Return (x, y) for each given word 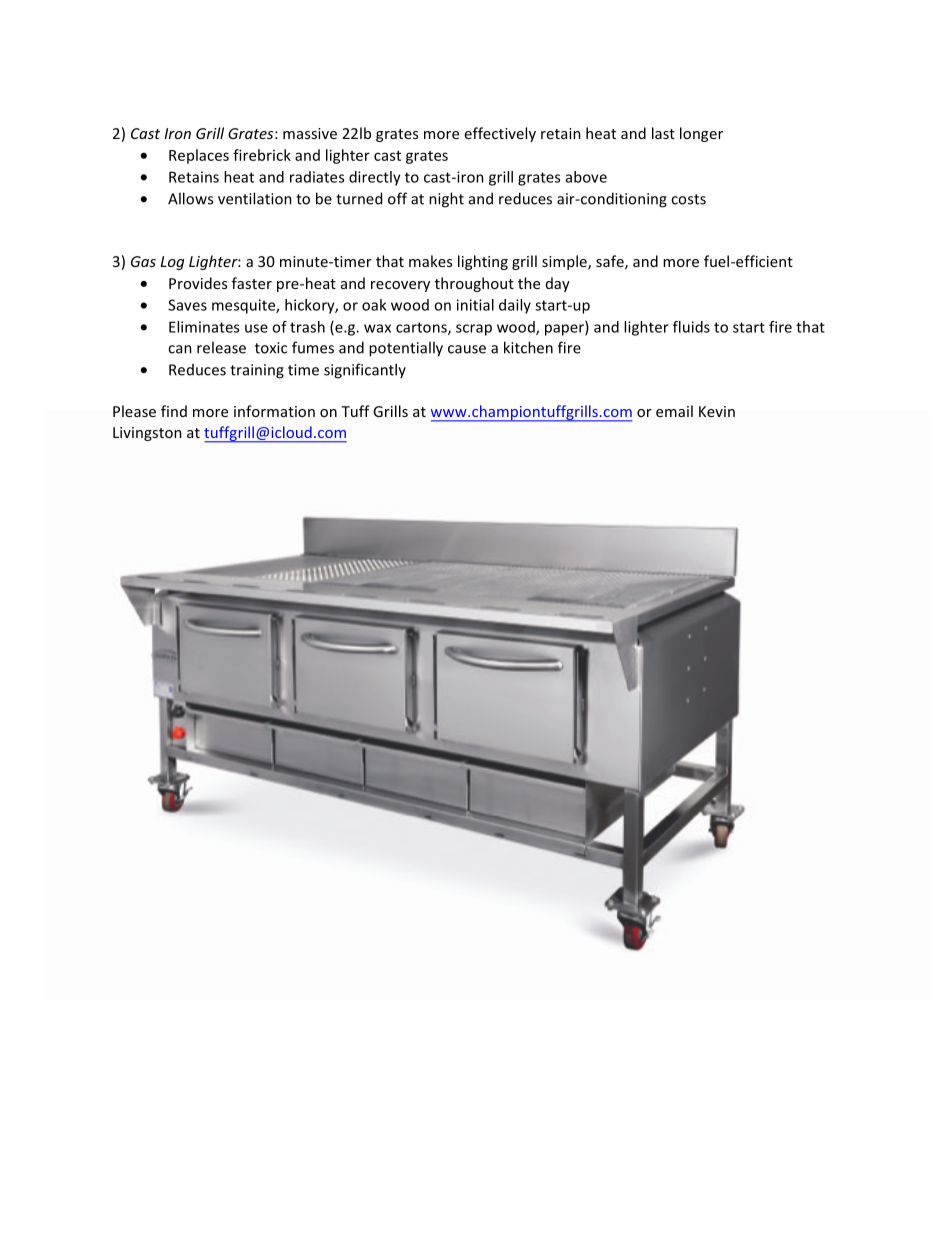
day (558, 284)
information (274, 411)
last (663, 133)
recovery (400, 286)
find (174, 411)
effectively (500, 134)
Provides (198, 283)
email (674, 411)
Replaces (199, 156)
